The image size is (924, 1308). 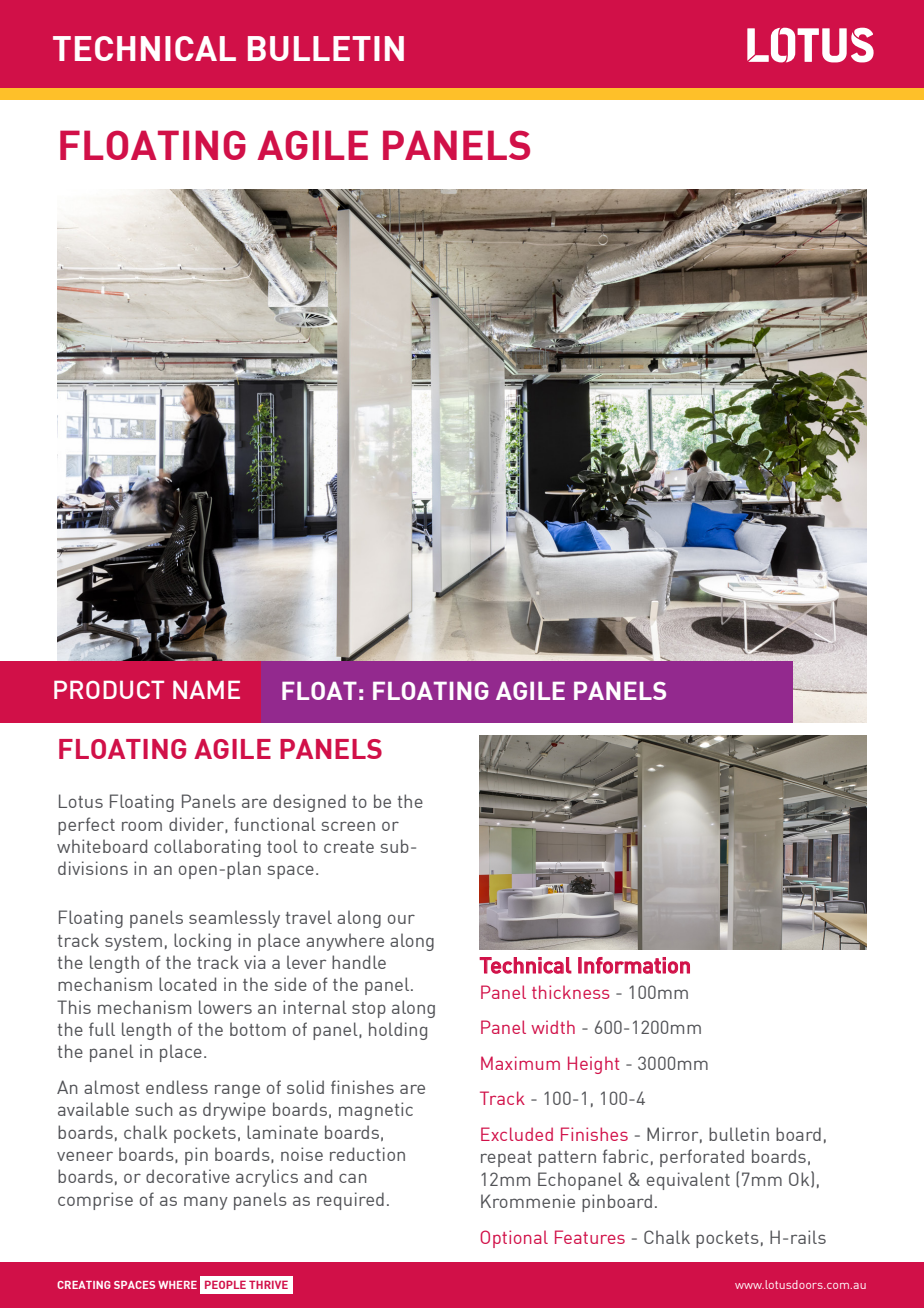 I want to click on magnetic, so click(x=376, y=1111).
